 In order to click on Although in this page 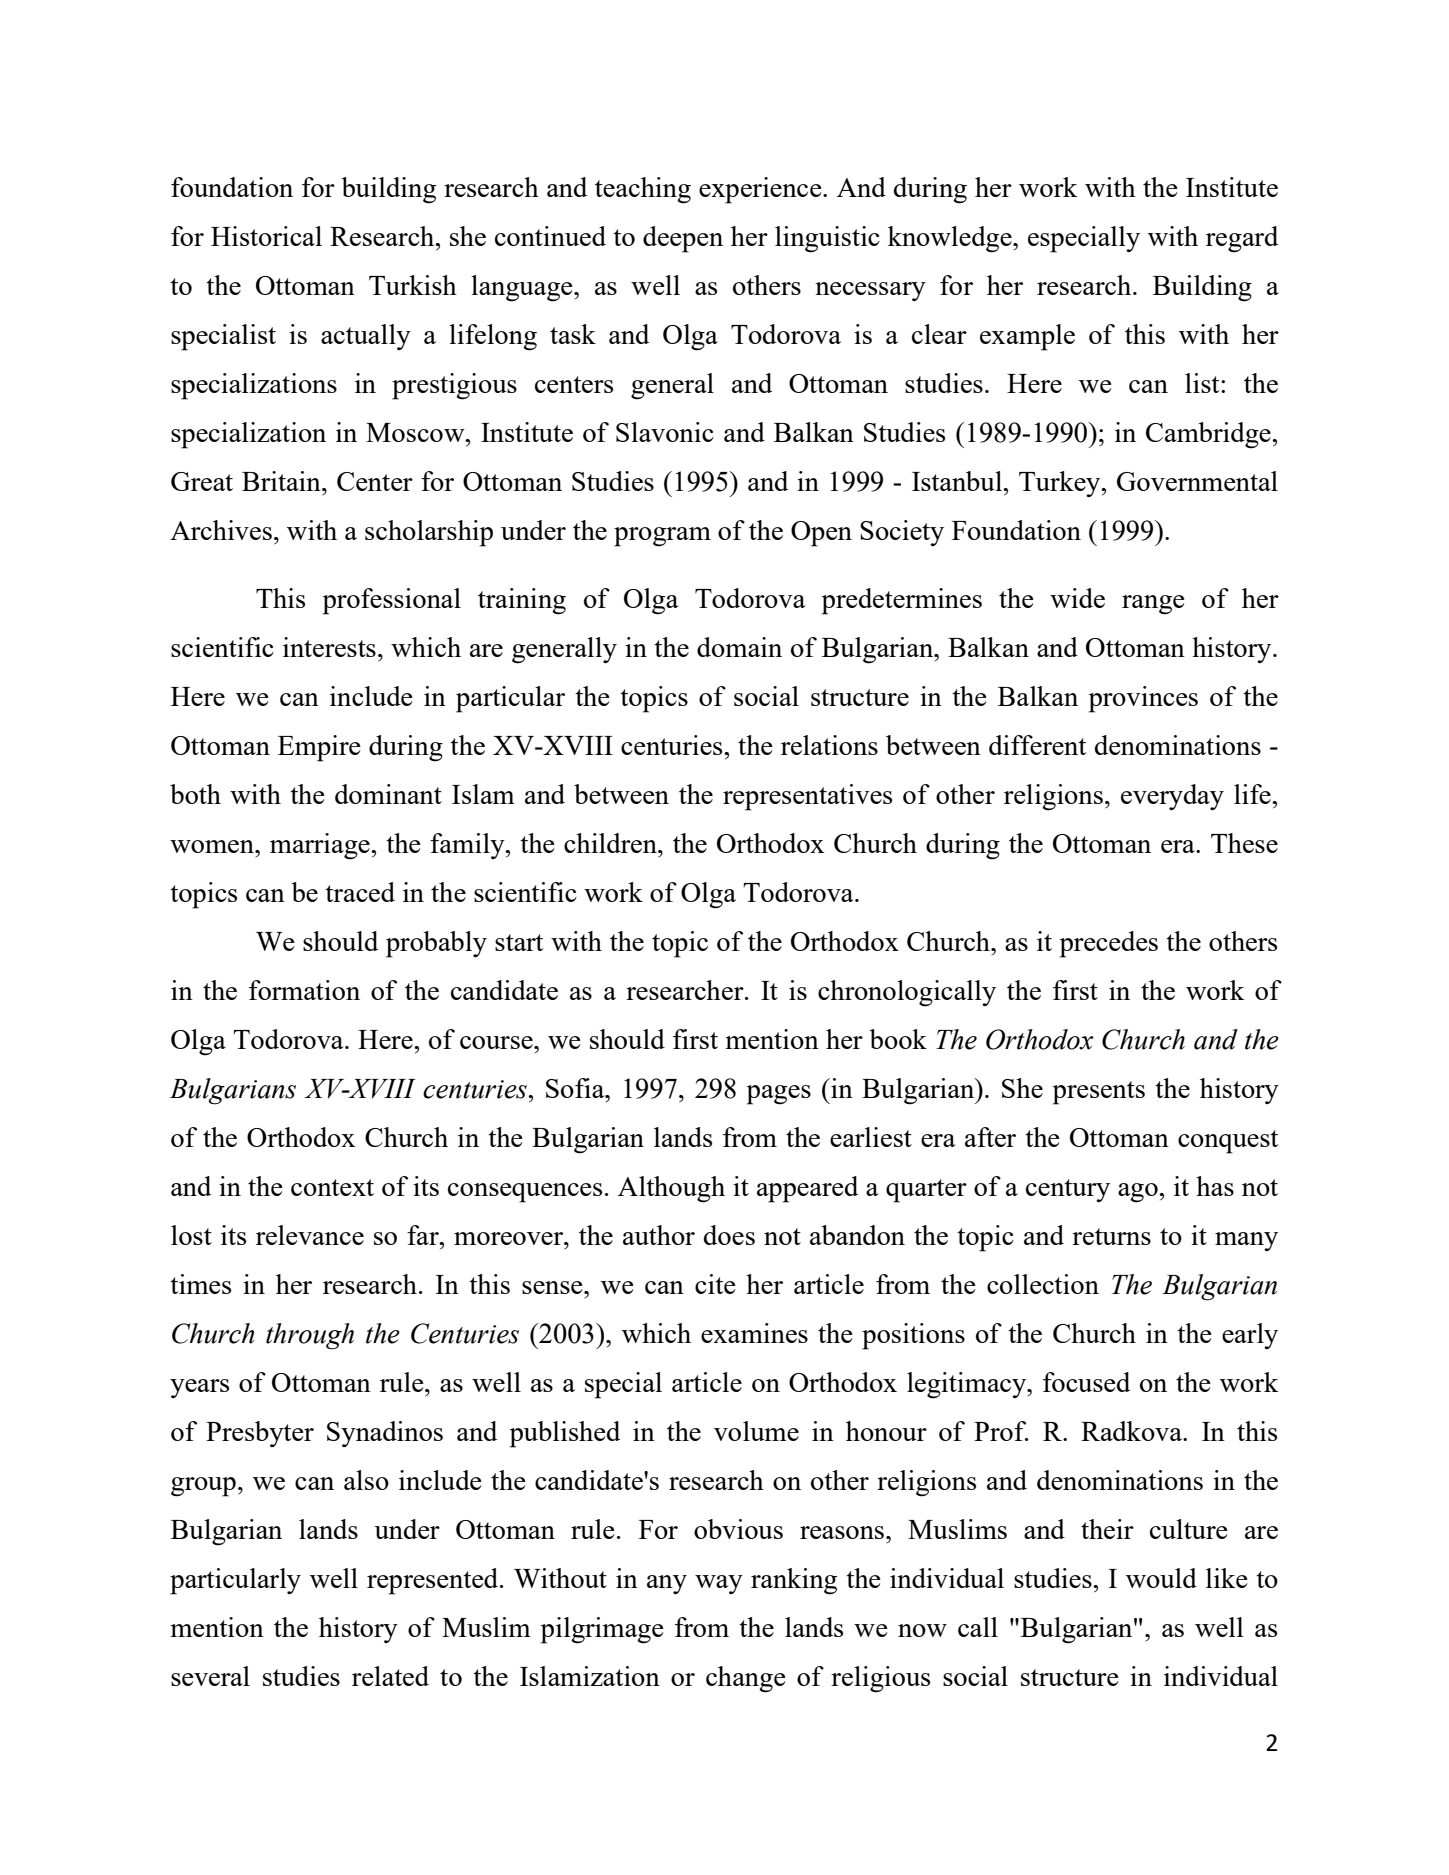, I will do `click(671, 1189)`.
